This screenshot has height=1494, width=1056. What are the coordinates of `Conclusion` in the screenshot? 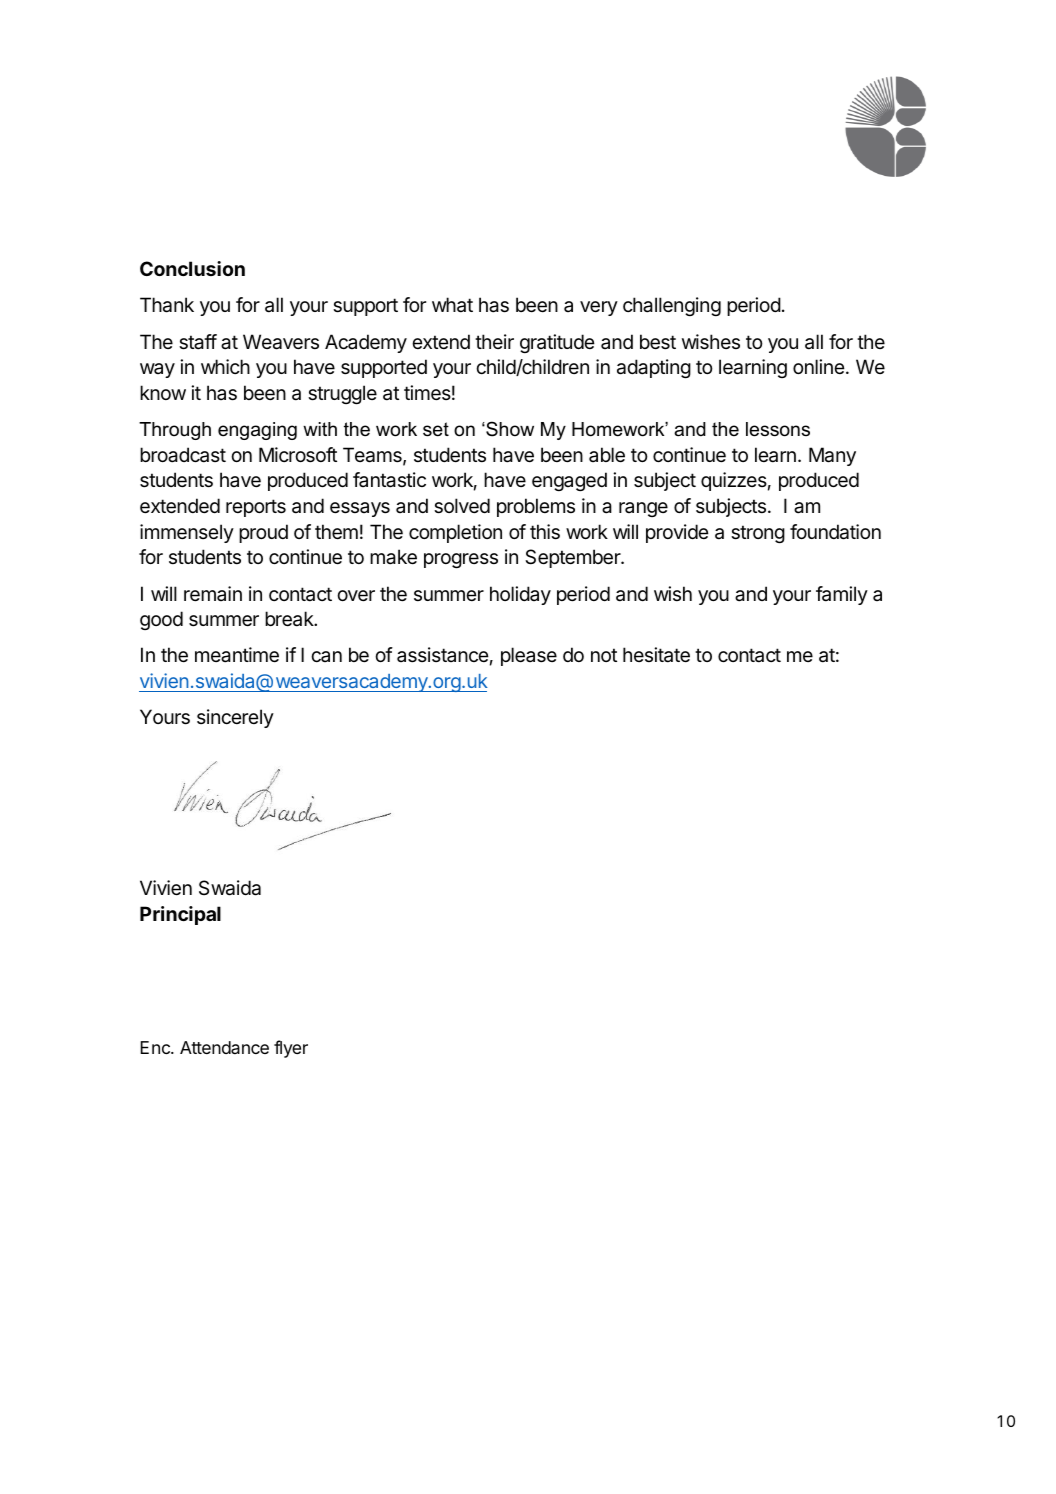 It's located at (192, 268).
